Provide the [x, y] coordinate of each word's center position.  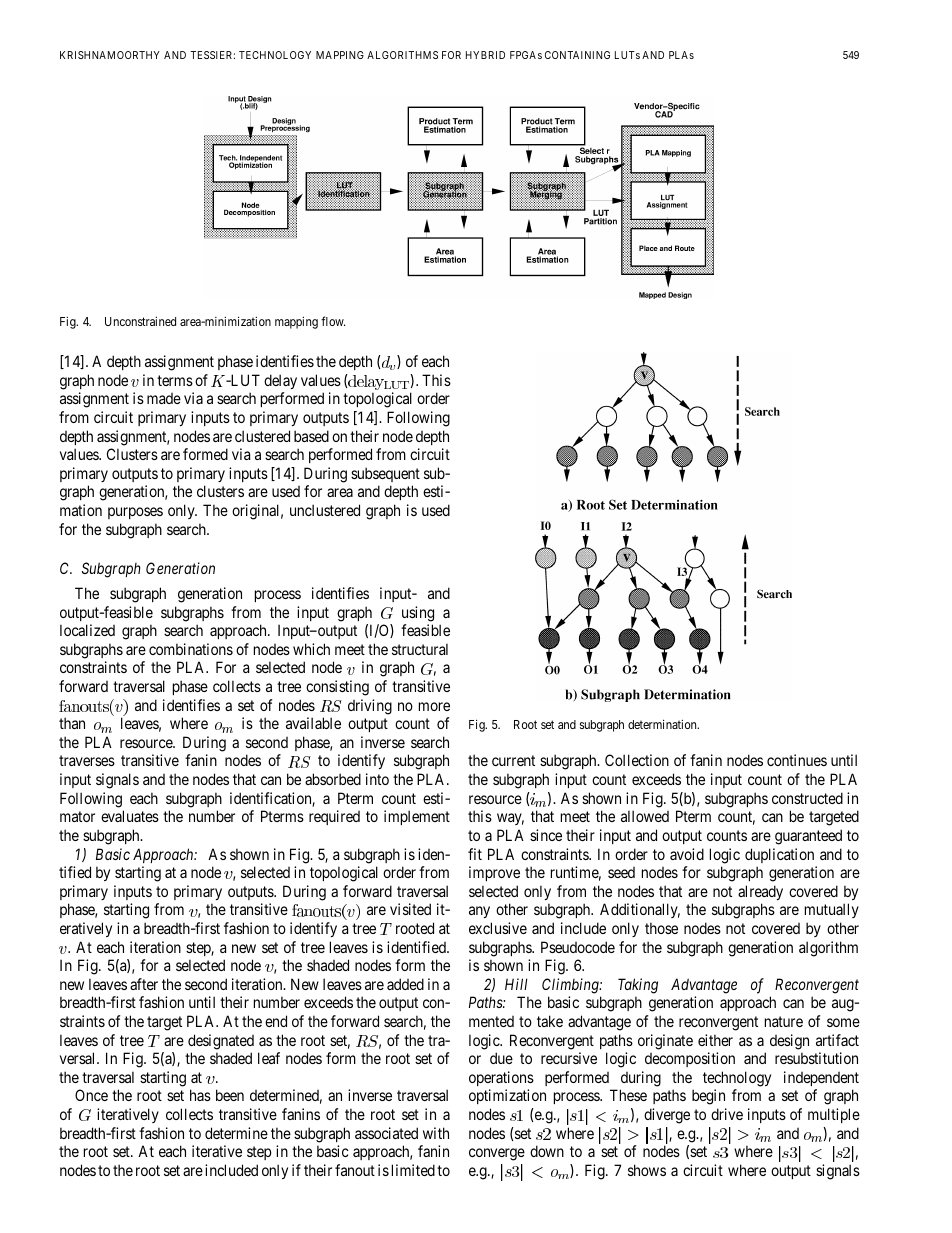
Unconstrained [140, 321]
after [144, 984]
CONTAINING [577, 55]
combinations [191, 649]
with [436, 1133]
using [418, 614]
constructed [807, 798]
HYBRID [485, 55]
